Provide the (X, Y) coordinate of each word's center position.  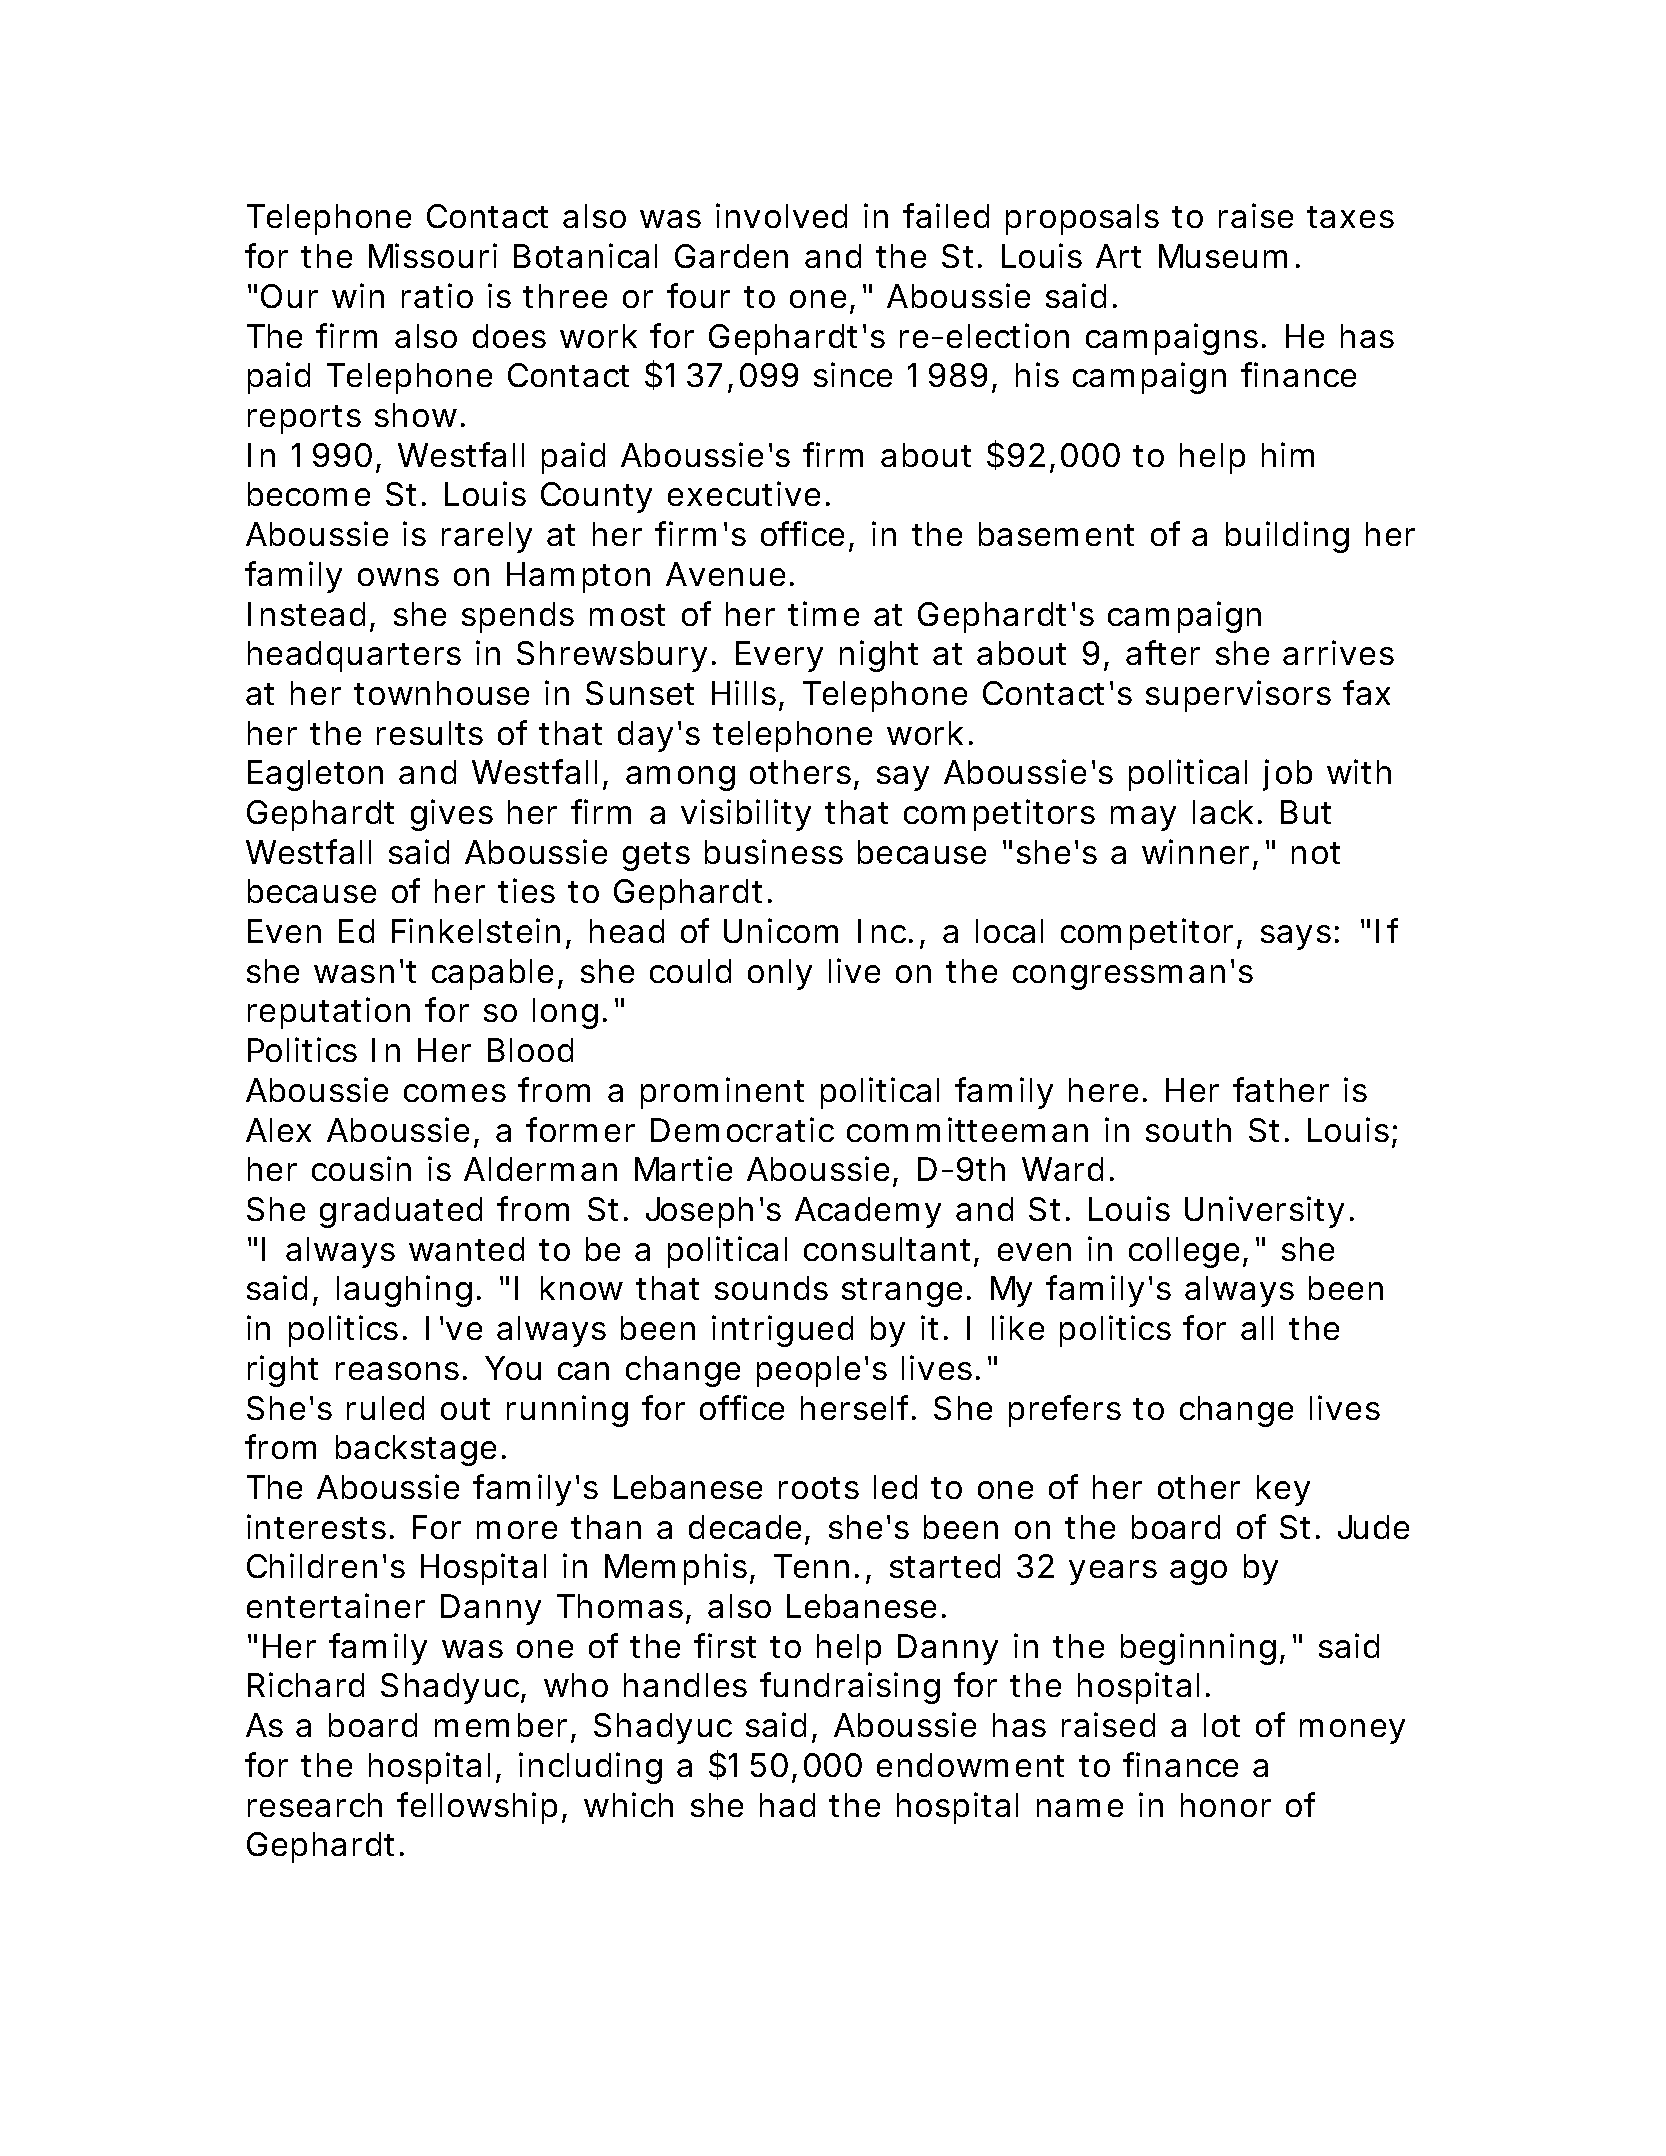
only (780, 974)
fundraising (850, 1688)
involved (781, 215)
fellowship (477, 1808)
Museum (1223, 256)
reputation (329, 1013)
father (1281, 1089)
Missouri (433, 255)
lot (1222, 1725)
